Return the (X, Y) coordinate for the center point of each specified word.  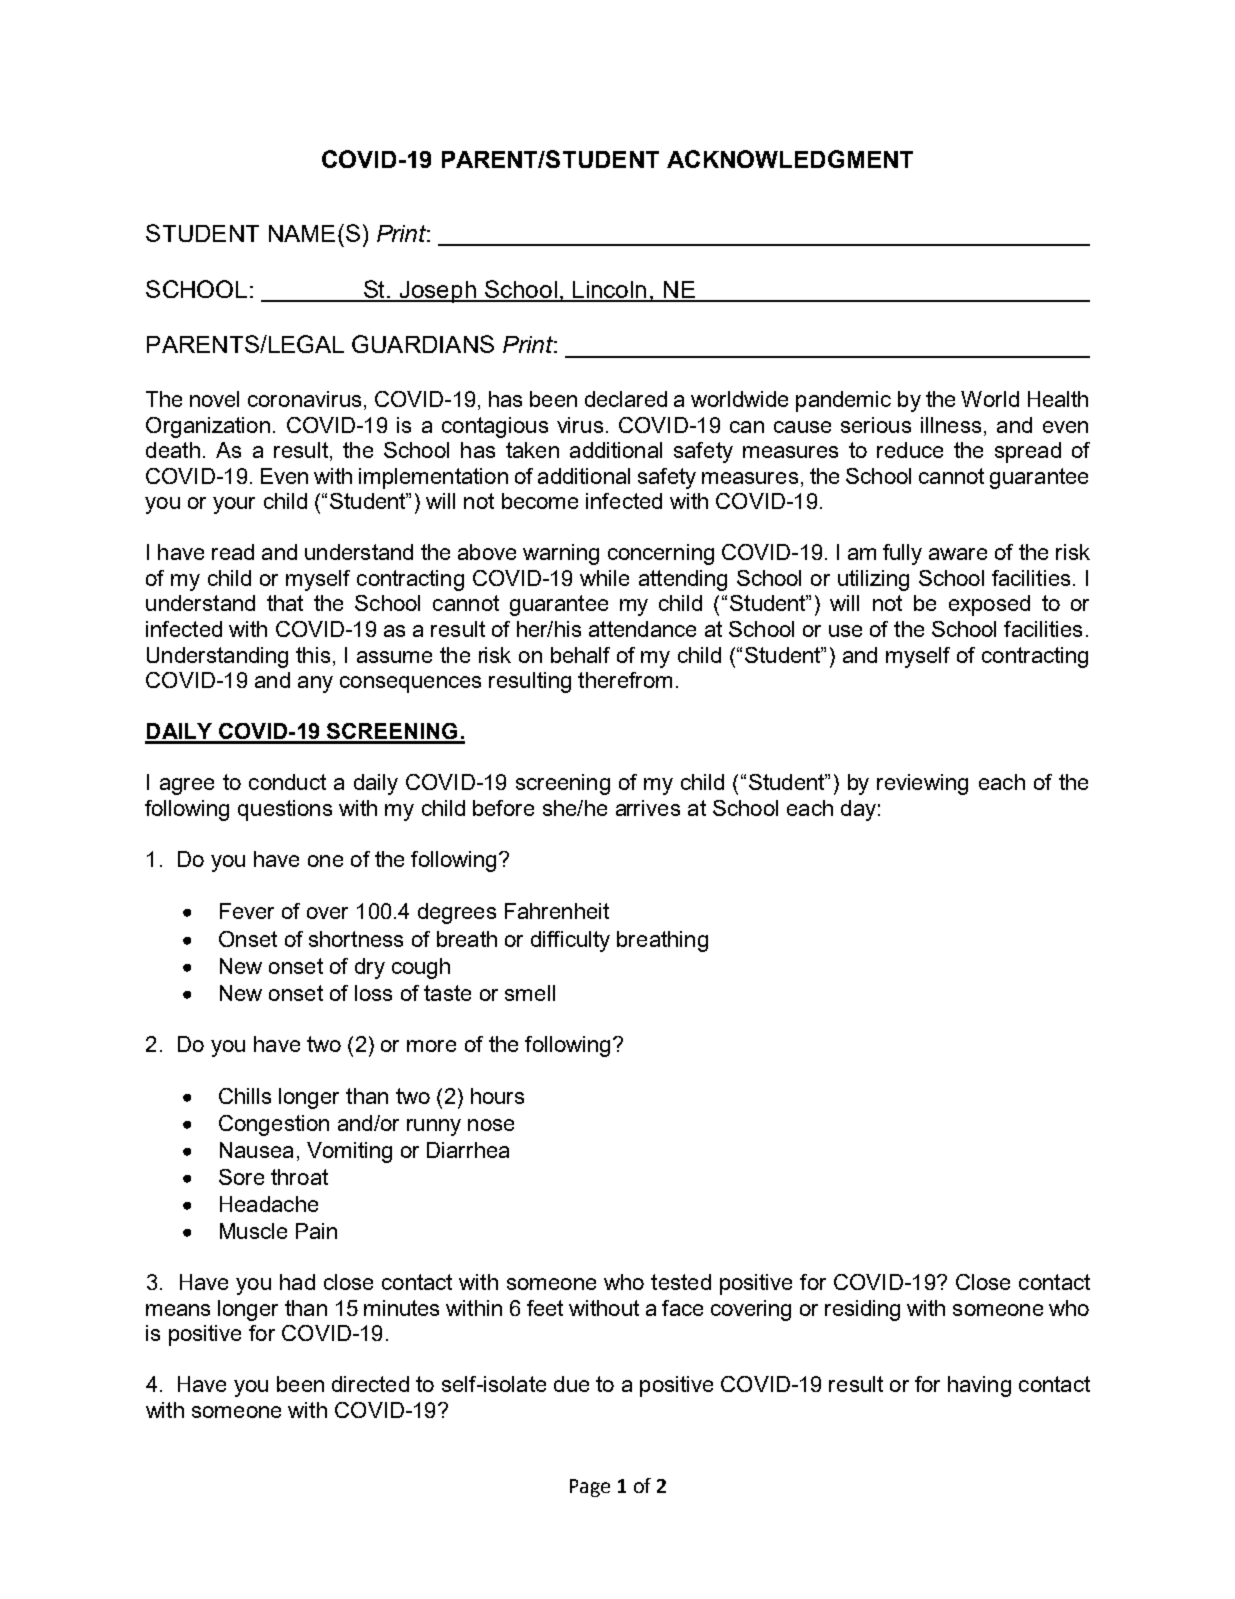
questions (285, 810)
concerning (661, 554)
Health (1058, 399)
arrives (648, 808)
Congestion (274, 1125)
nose (491, 1125)
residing (862, 1310)
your (234, 505)
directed (370, 1384)
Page (590, 1488)
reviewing (922, 784)
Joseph (438, 292)
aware (958, 554)
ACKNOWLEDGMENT (790, 159)
